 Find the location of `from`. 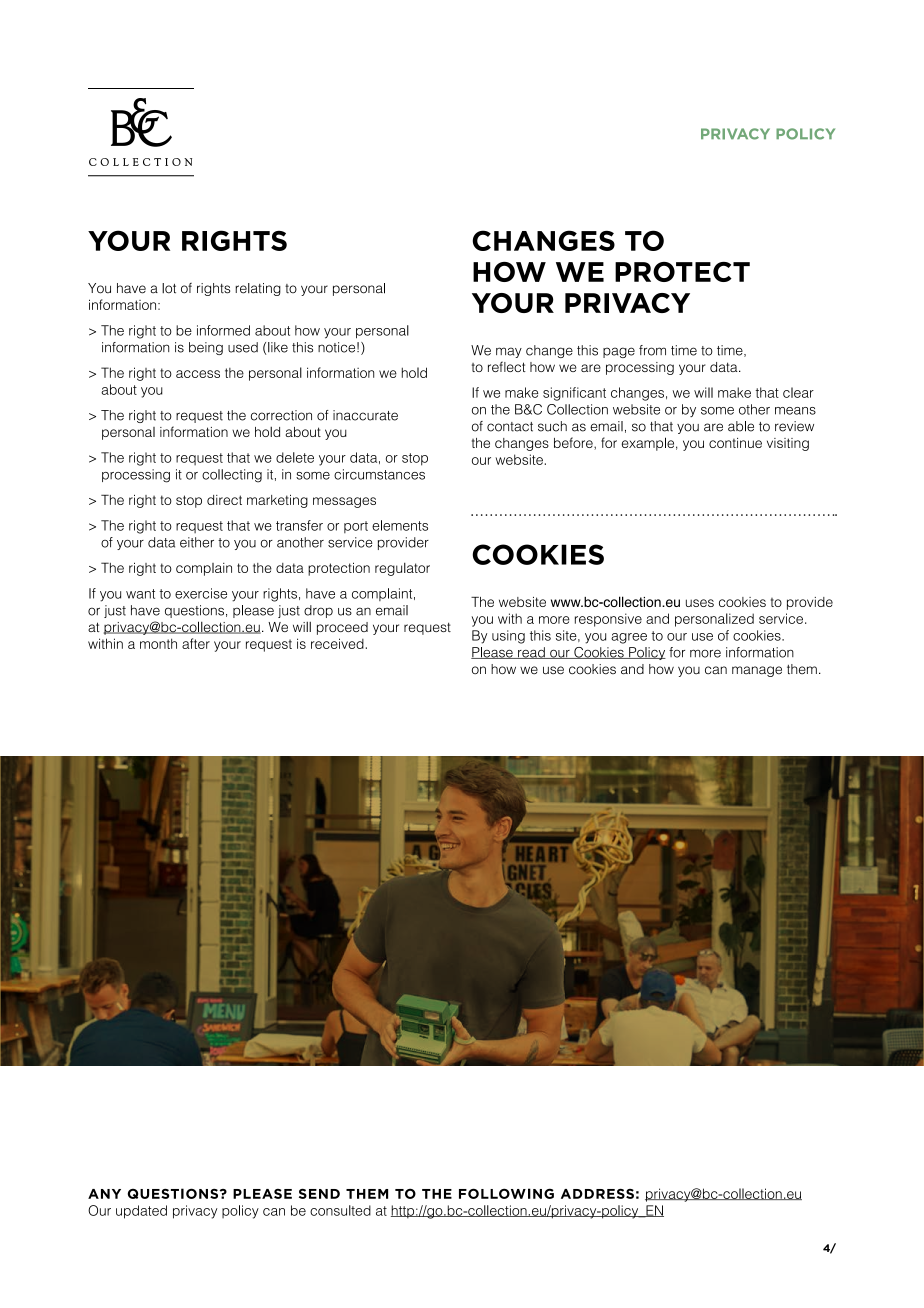

from is located at coordinates (652, 350).
